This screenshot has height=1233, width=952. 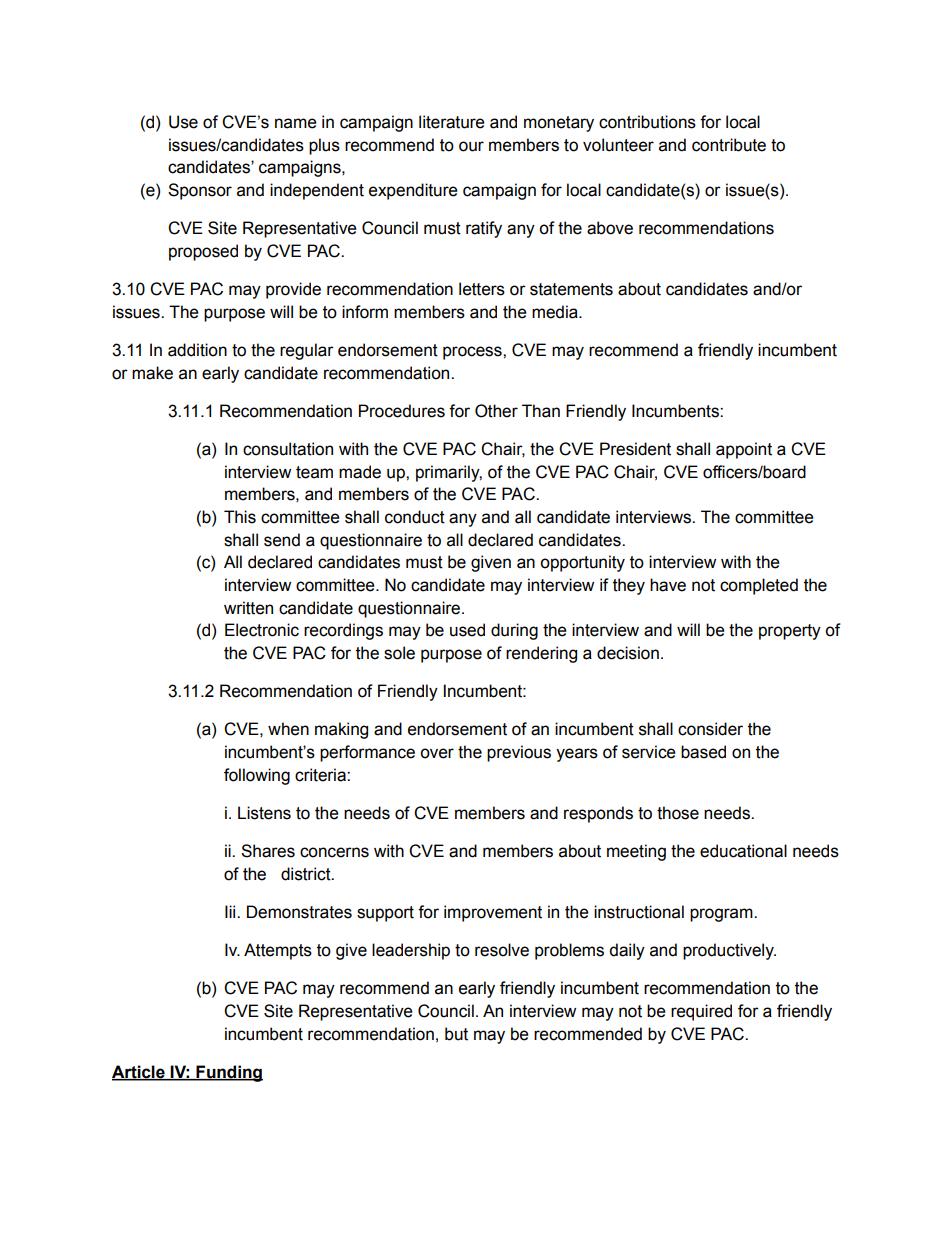 I want to click on our, so click(x=471, y=146).
